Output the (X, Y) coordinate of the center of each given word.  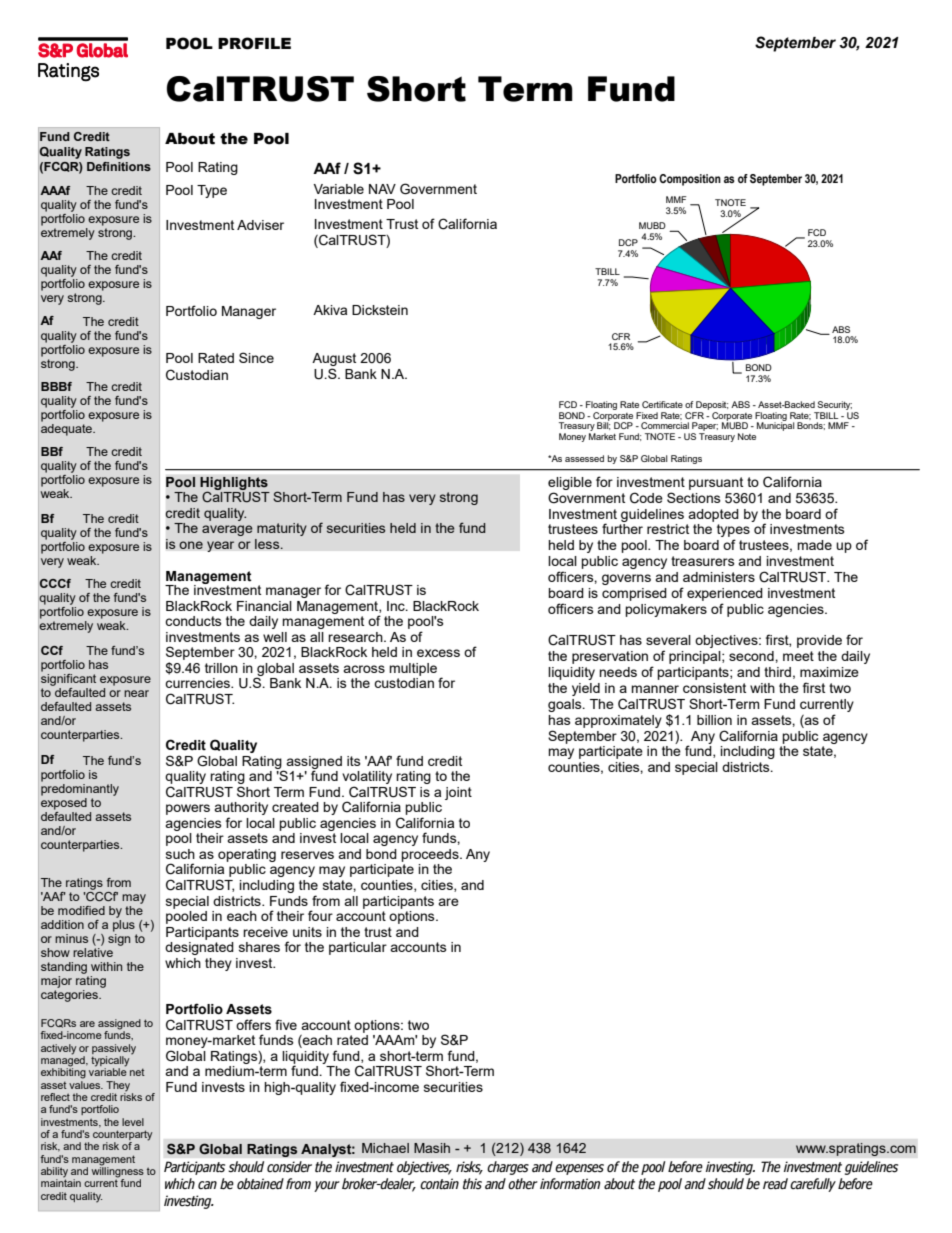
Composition (690, 180)
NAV (382, 189)
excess (438, 653)
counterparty (122, 1136)
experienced (725, 594)
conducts (193, 621)
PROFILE (254, 43)
